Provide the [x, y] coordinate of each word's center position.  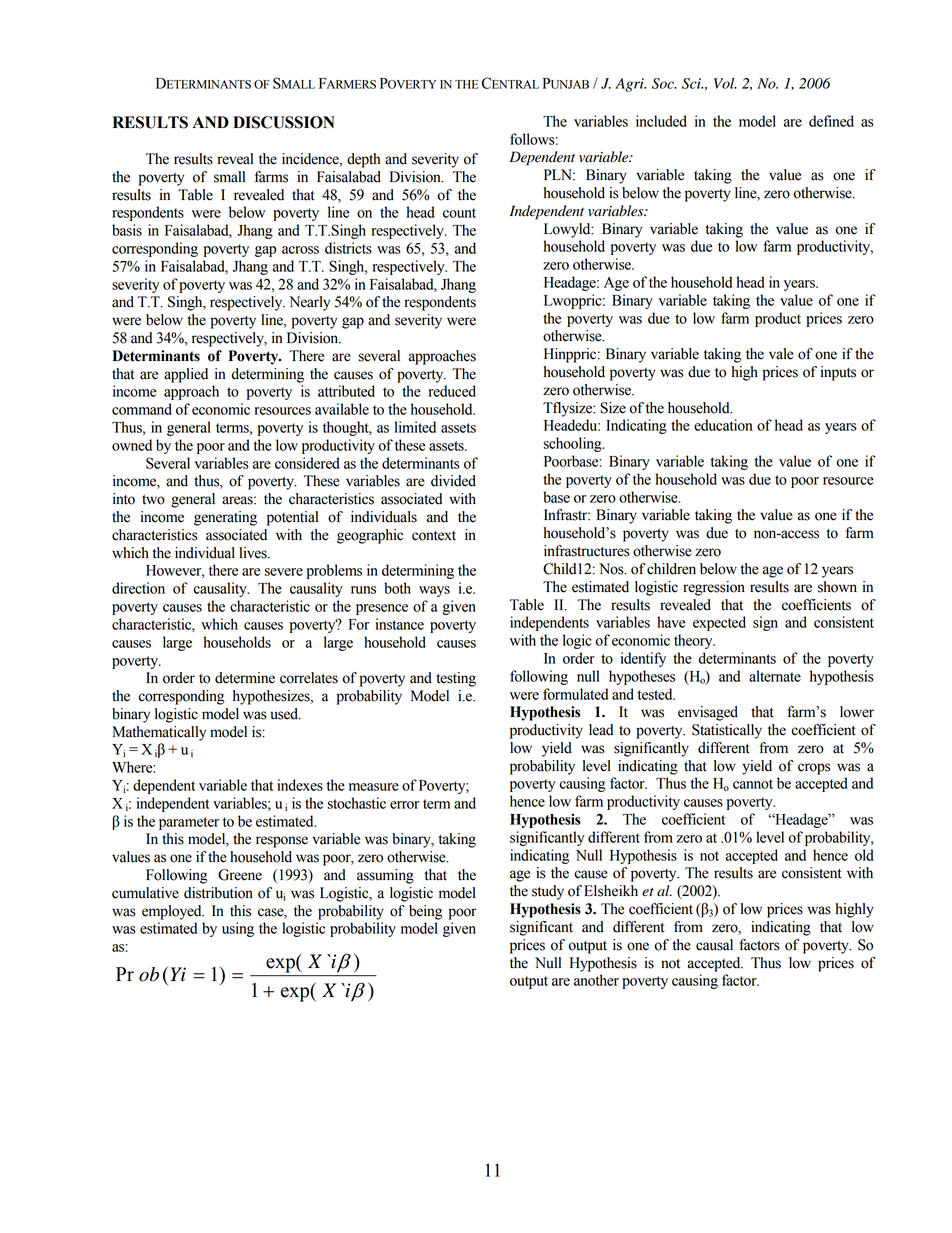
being [426, 912]
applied [186, 375]
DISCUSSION [284, 122]
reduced [452, 391]
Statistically [727, 731]
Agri [630, 85]
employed [173, 912]
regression [714, 588]
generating [225, 518]
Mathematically [159, 733]
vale [781, 354]
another [596, 980]
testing [456, 679]
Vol [725, 83]
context [434, 536]
